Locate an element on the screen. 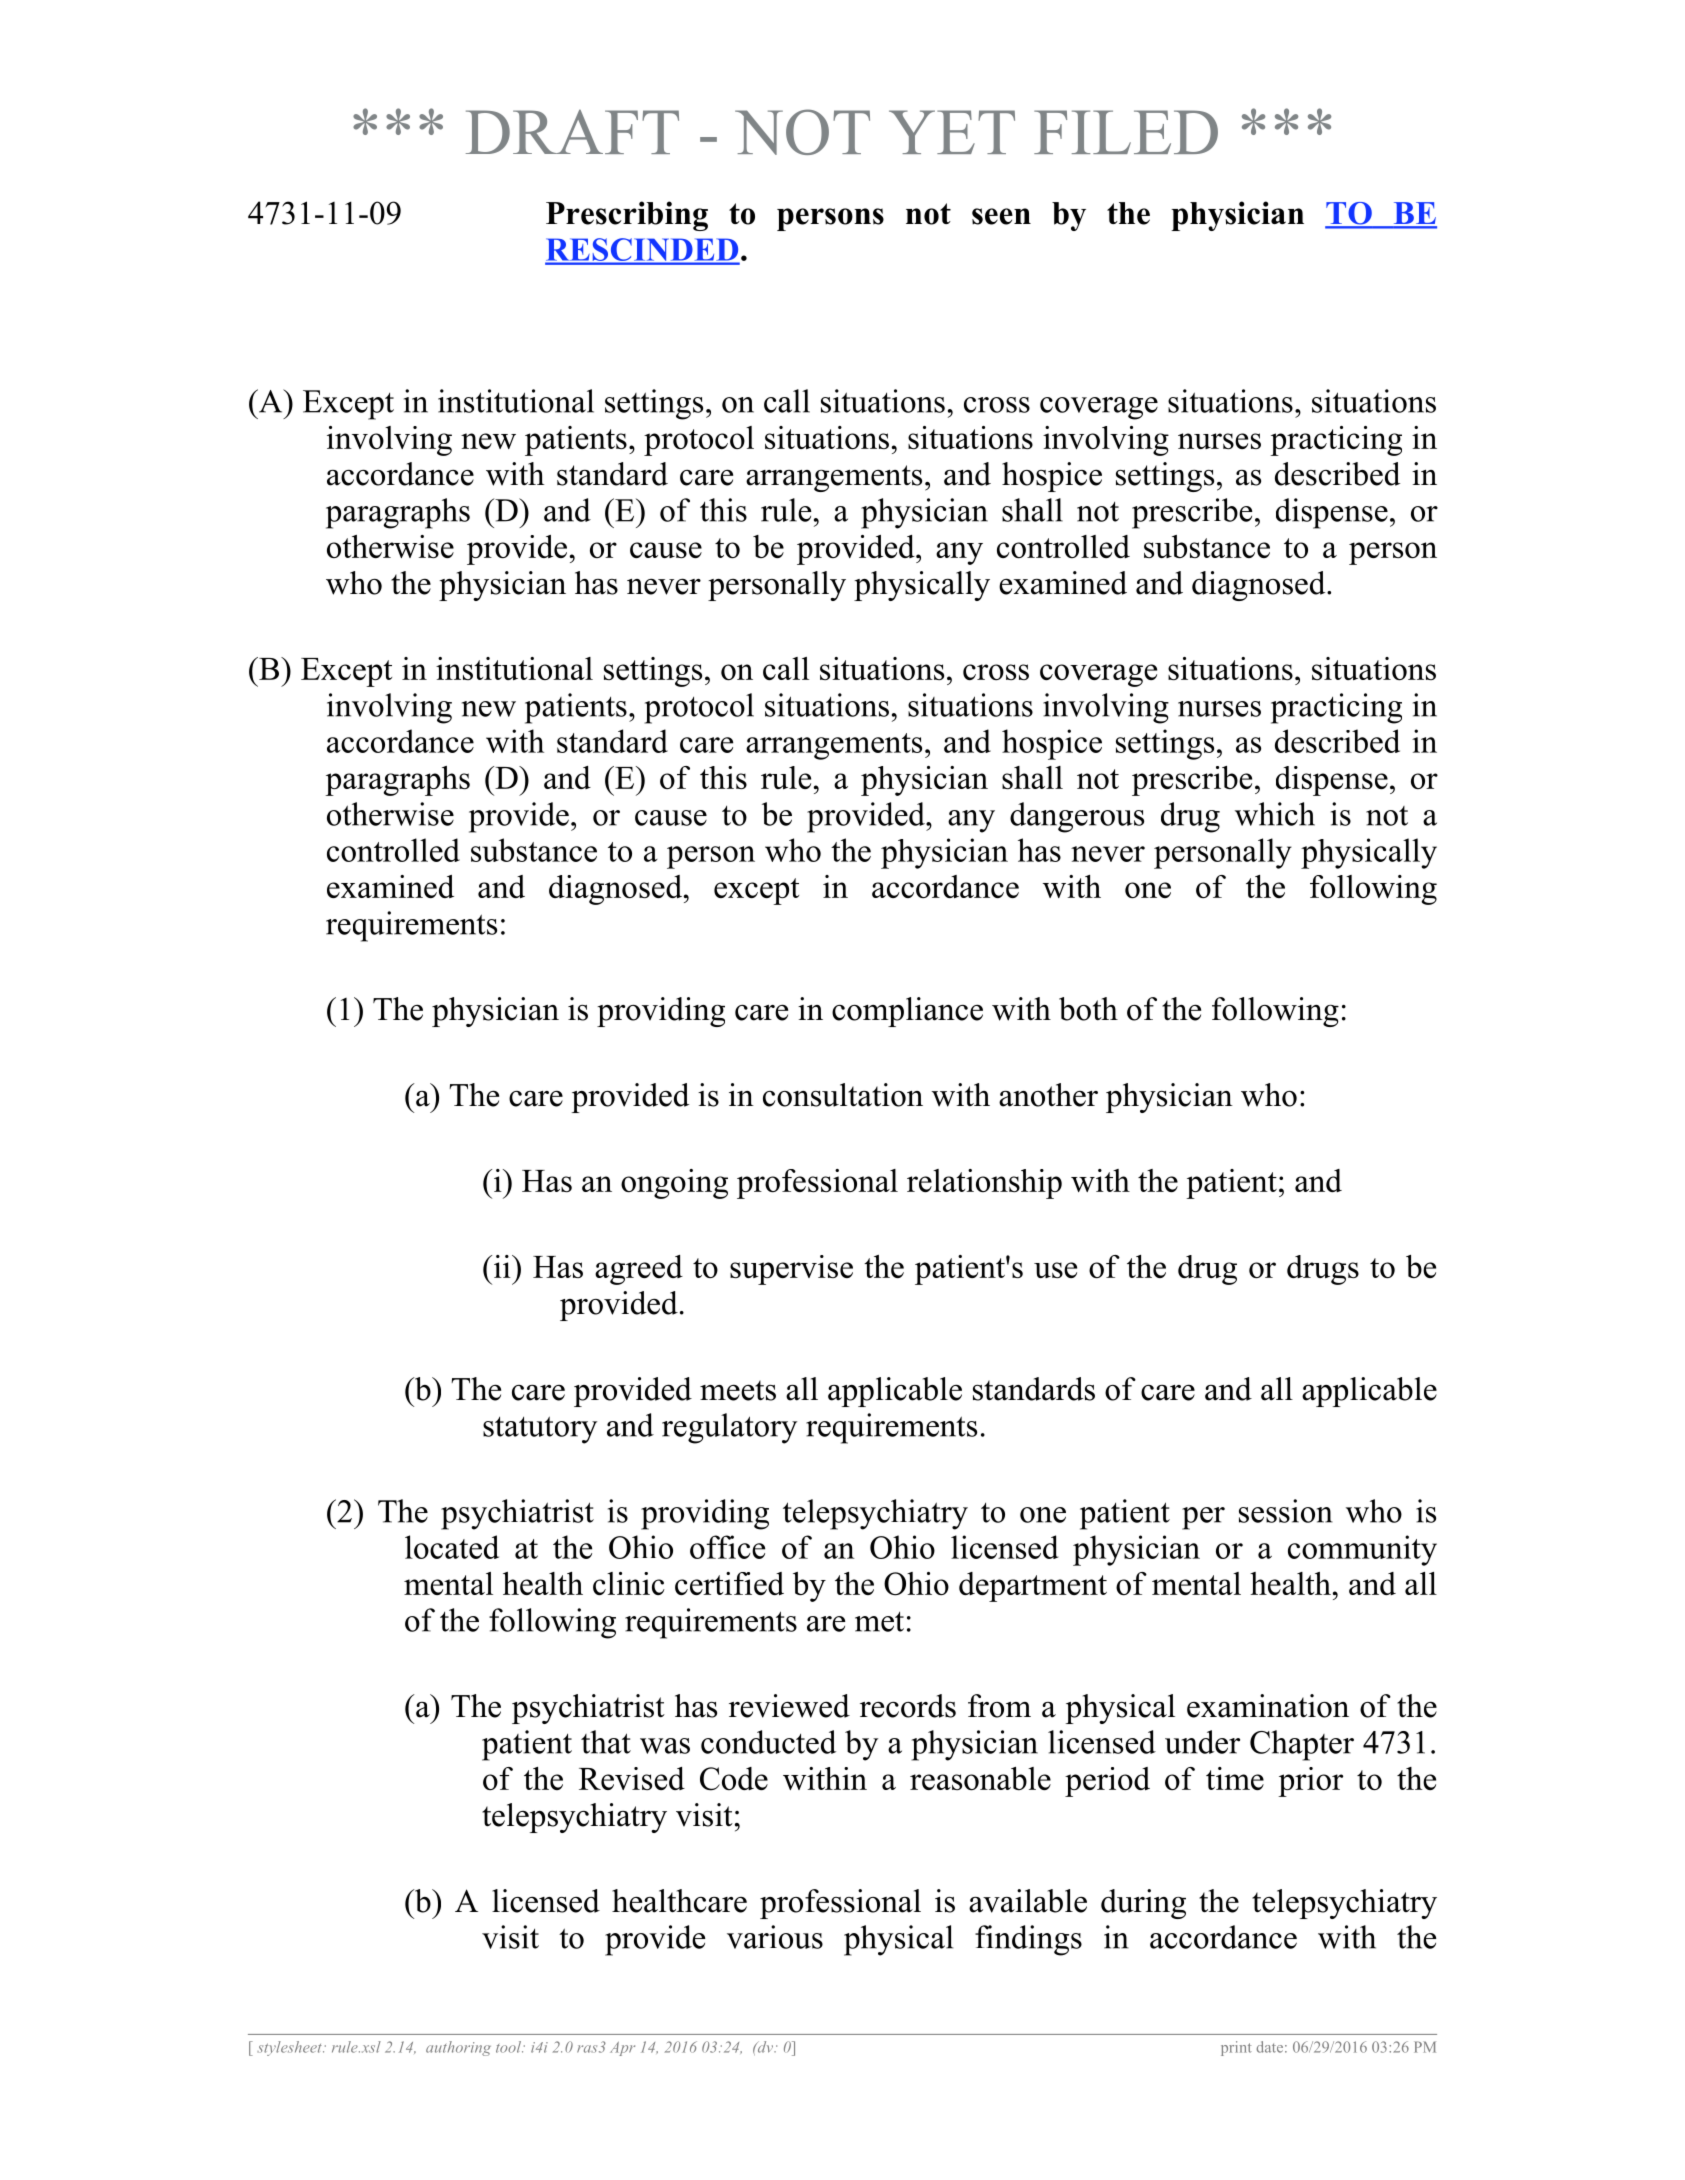  ongoing is located at coordinates (674, 1184).
